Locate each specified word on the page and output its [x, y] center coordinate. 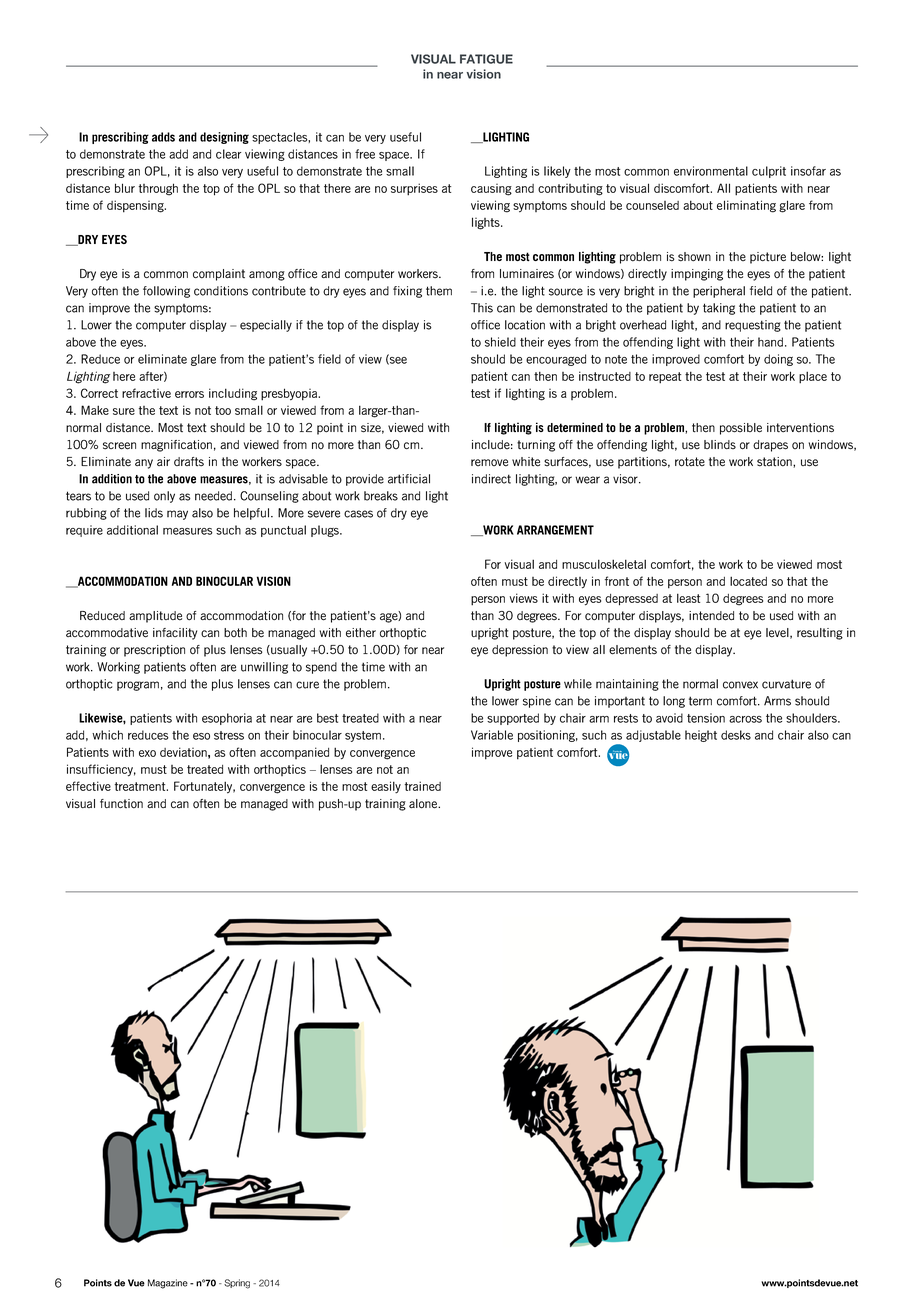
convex [740, 685]
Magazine [168, 1284]
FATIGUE [486, 59]
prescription [154, 651]
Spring [237, 1284]
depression [520, 651]
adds [163, 137]
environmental [711, 171]
